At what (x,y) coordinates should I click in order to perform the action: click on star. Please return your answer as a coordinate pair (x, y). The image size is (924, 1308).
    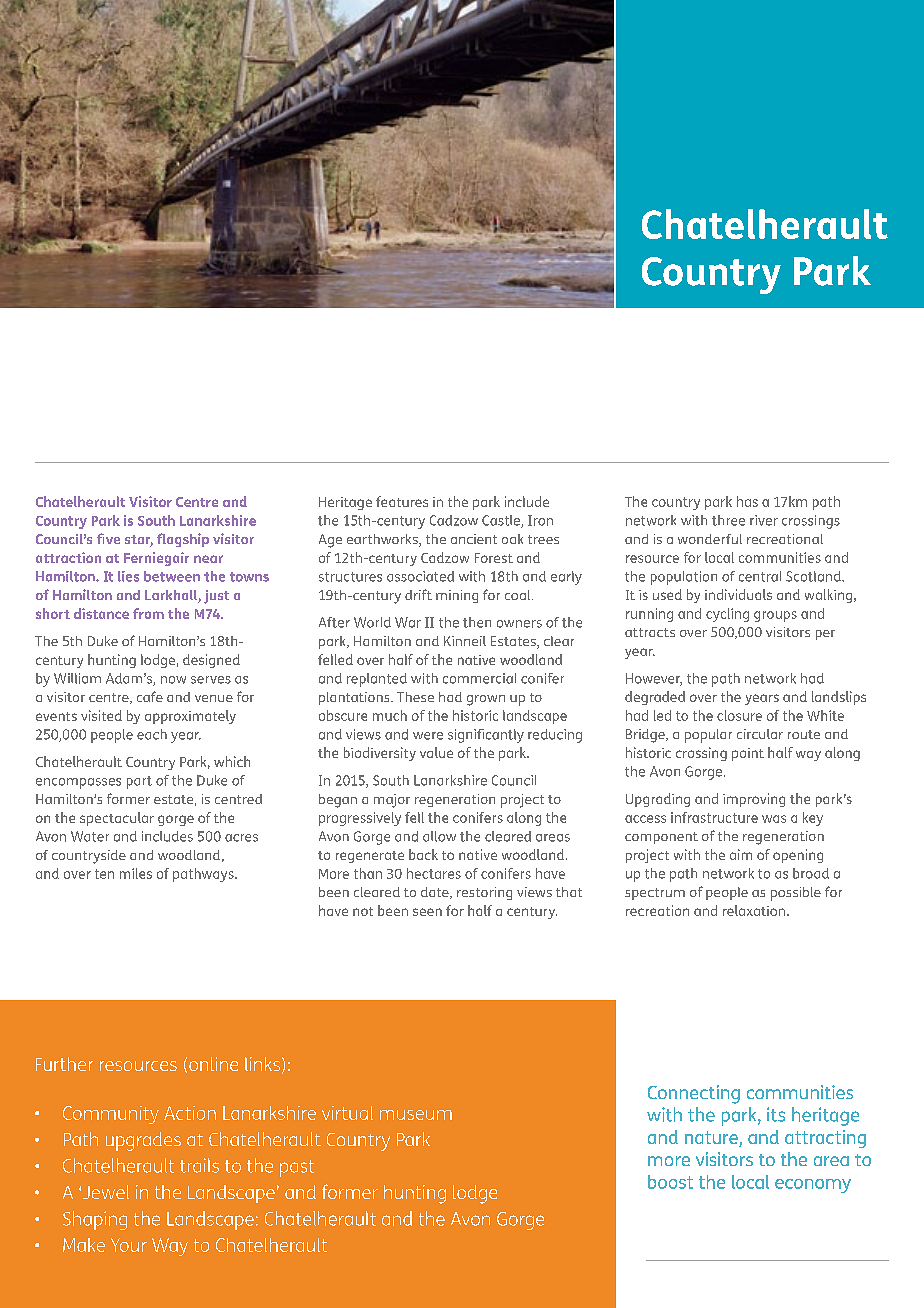
    Looking at the image, I should click on (139, 541).
